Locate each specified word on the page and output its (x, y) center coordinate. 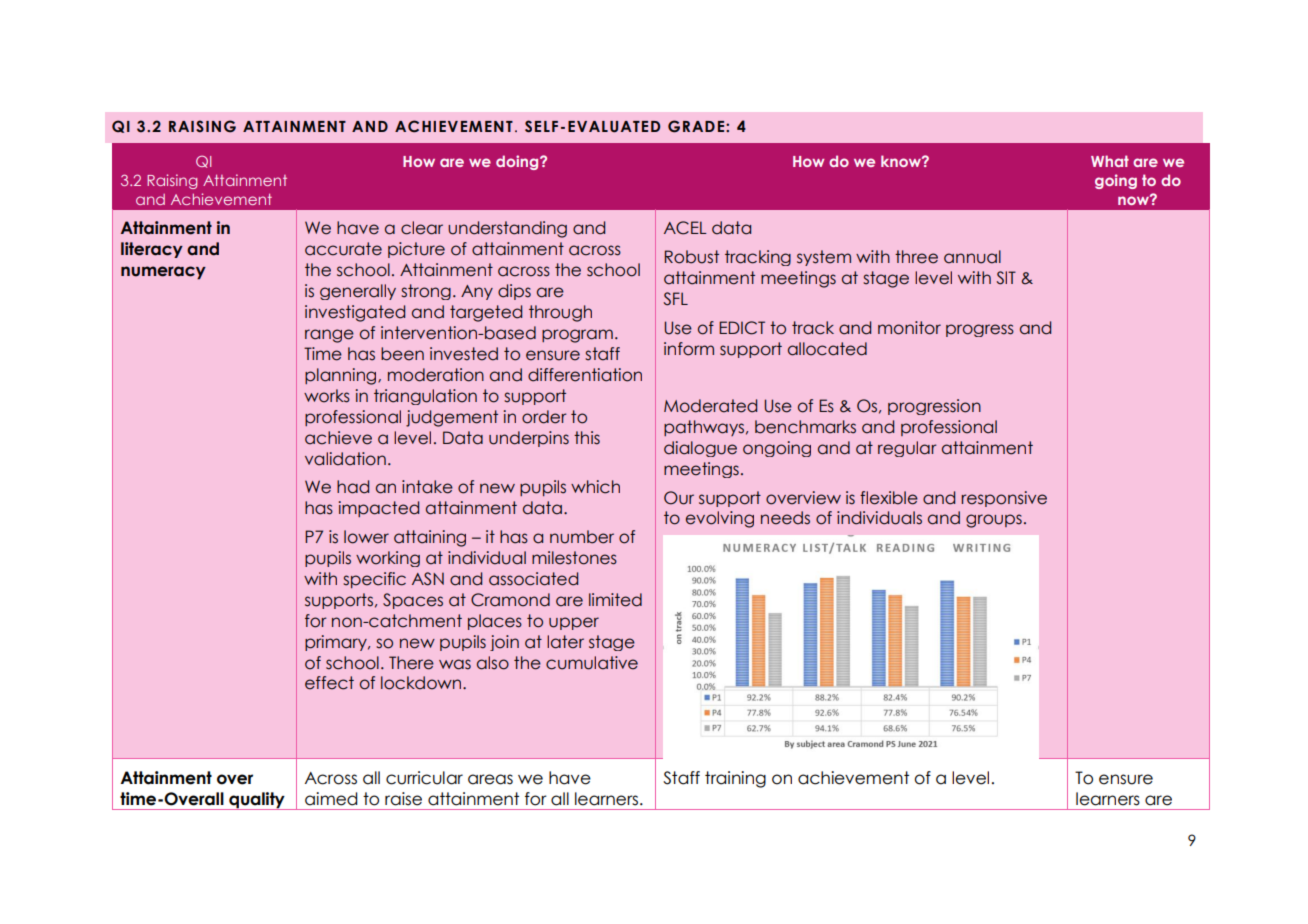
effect (329, 683)
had (353, 487)
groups (994, 521)
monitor (909, 328)
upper (574, 623)
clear (422, 228)
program (577, 336)
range (329, 336)
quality (257, 801)
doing (518, 162)
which (595, 487)
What (1110, 161)
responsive (1004, 499)
